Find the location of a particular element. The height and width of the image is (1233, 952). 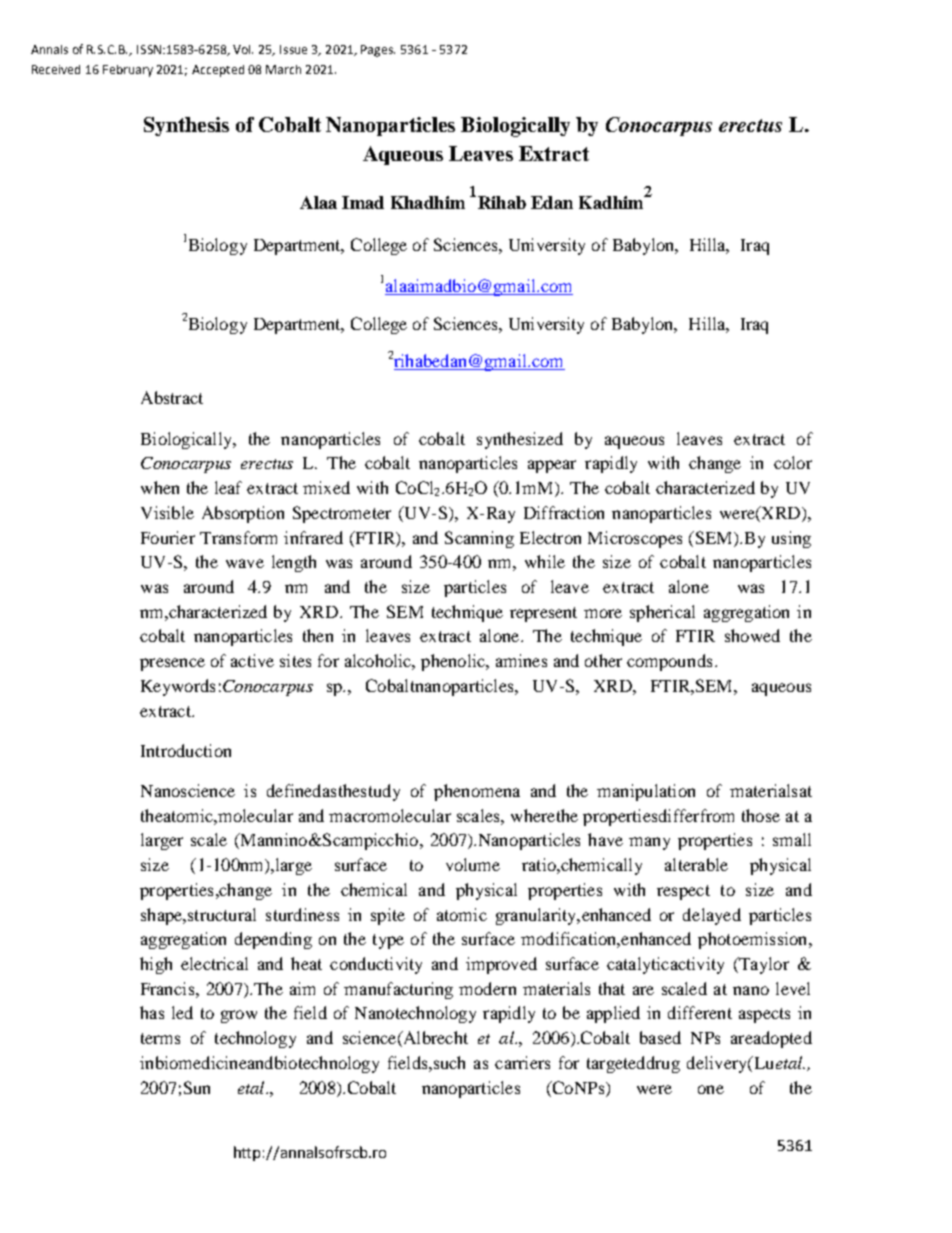

Issue is located at coordinates (293, 49).
